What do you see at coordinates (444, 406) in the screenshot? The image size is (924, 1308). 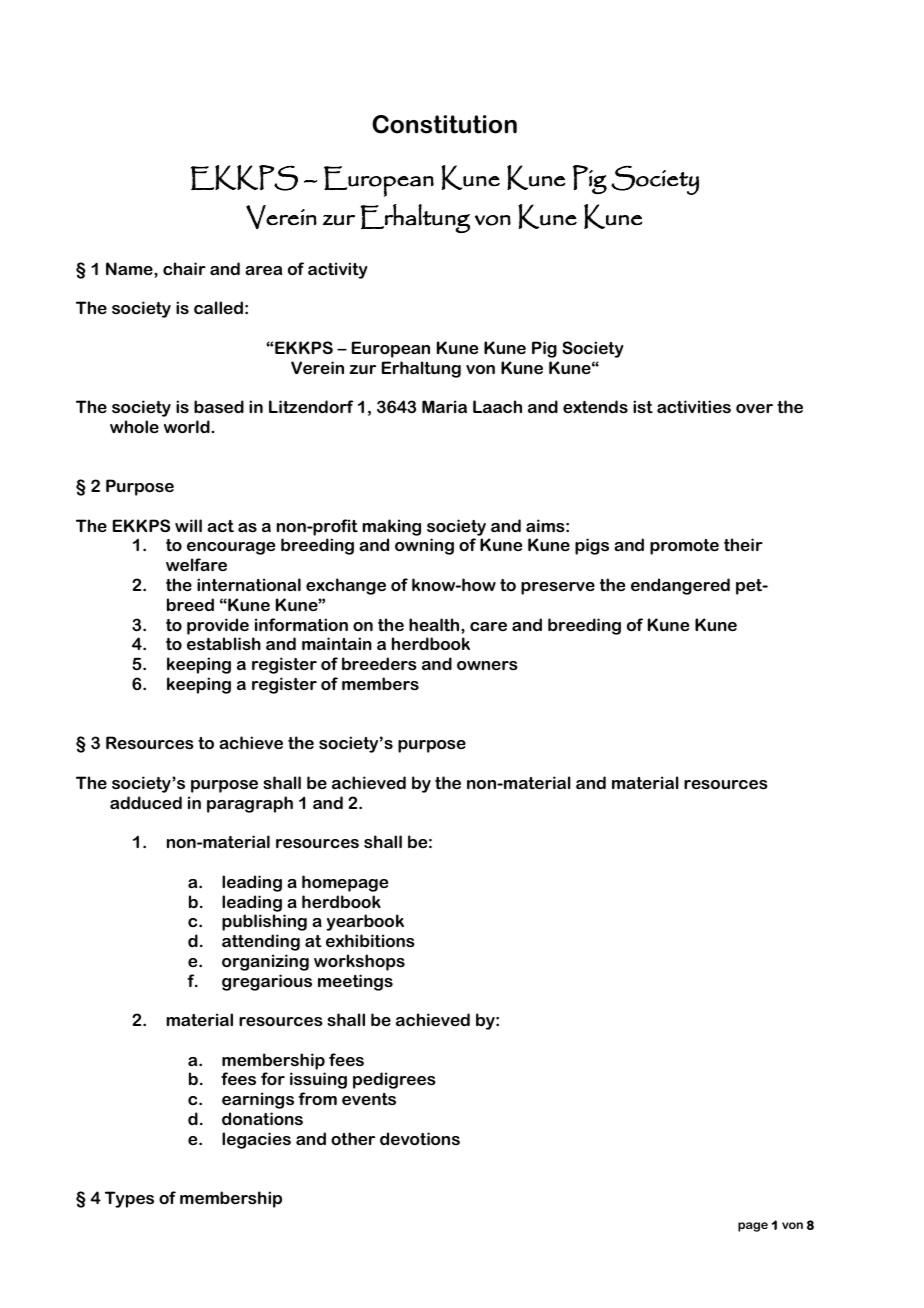 I see `Maria` at bounding box center [444, 406].
